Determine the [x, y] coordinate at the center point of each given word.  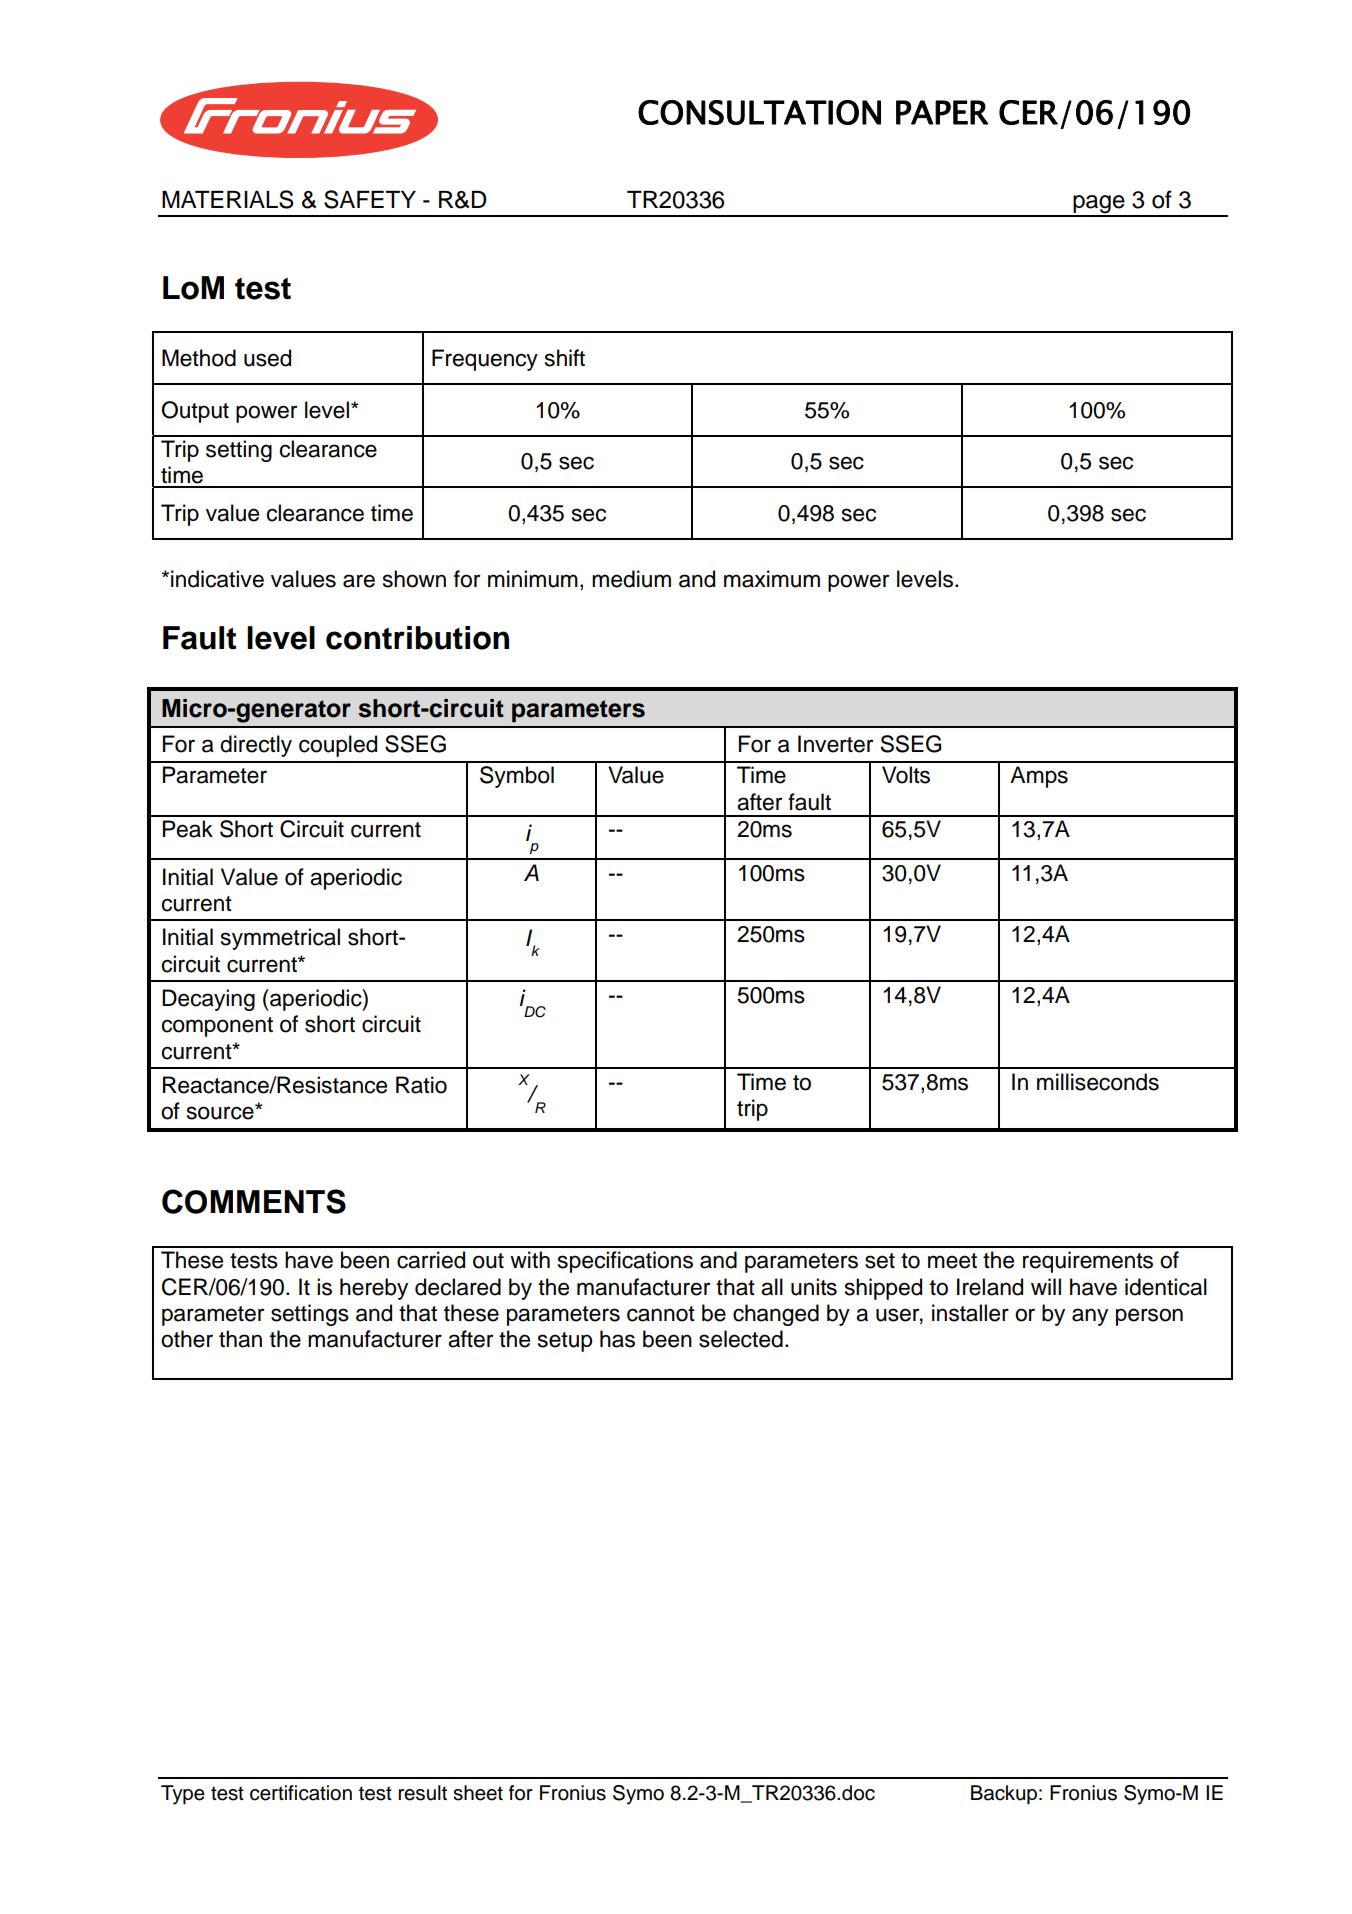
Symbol [517, 777]
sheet [478, 1793]
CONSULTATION [759, 112]
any [1090, 1317]
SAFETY [370, 199]
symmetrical [280, 939]
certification [301, 1793]
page [1099, 205]
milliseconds [1098, 1082]
